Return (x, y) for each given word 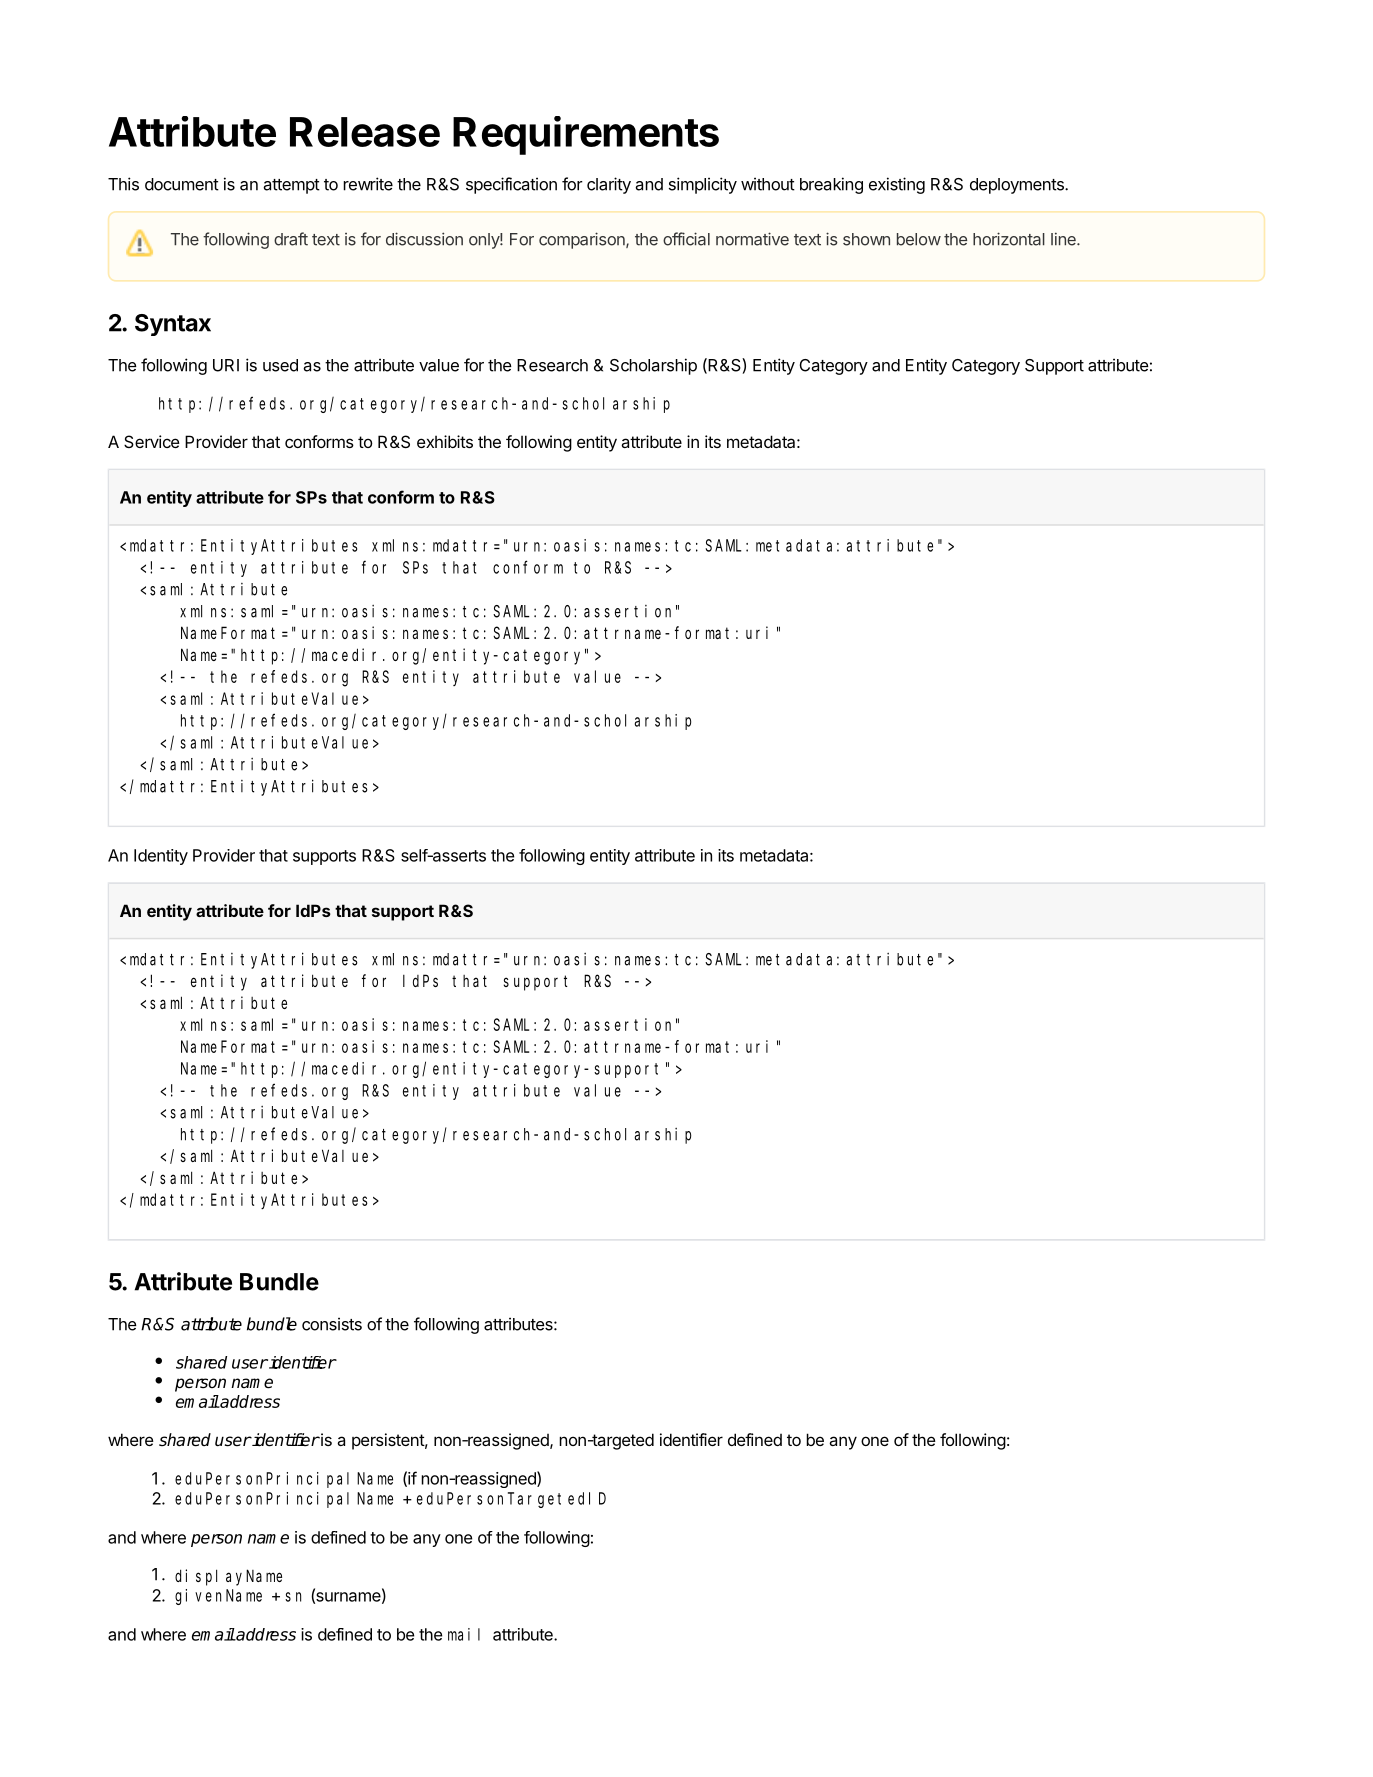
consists (332, 1324)
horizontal (1009, 239)
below (919, 239)
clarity (609, 185)
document (182, 184)
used (280, 365)
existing (897, 185)
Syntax (173, 325)
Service (152, 441)
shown (866, 239)
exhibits (445, 441)
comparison (583, 240)
